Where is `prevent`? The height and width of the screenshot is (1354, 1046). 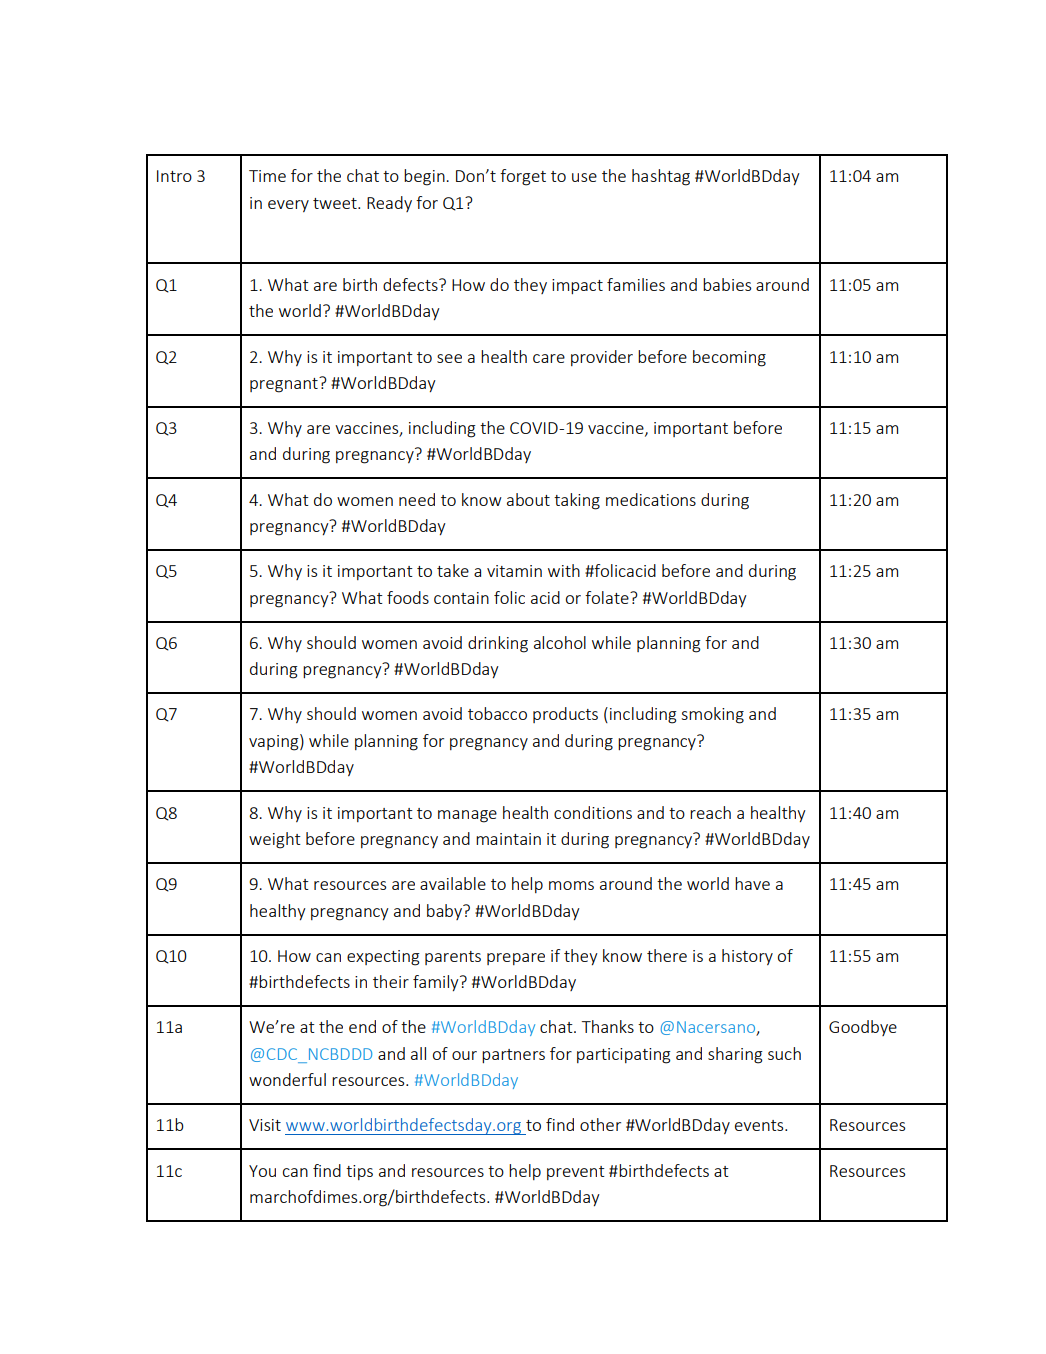 prevent is located at coordinates (576, 1173).
